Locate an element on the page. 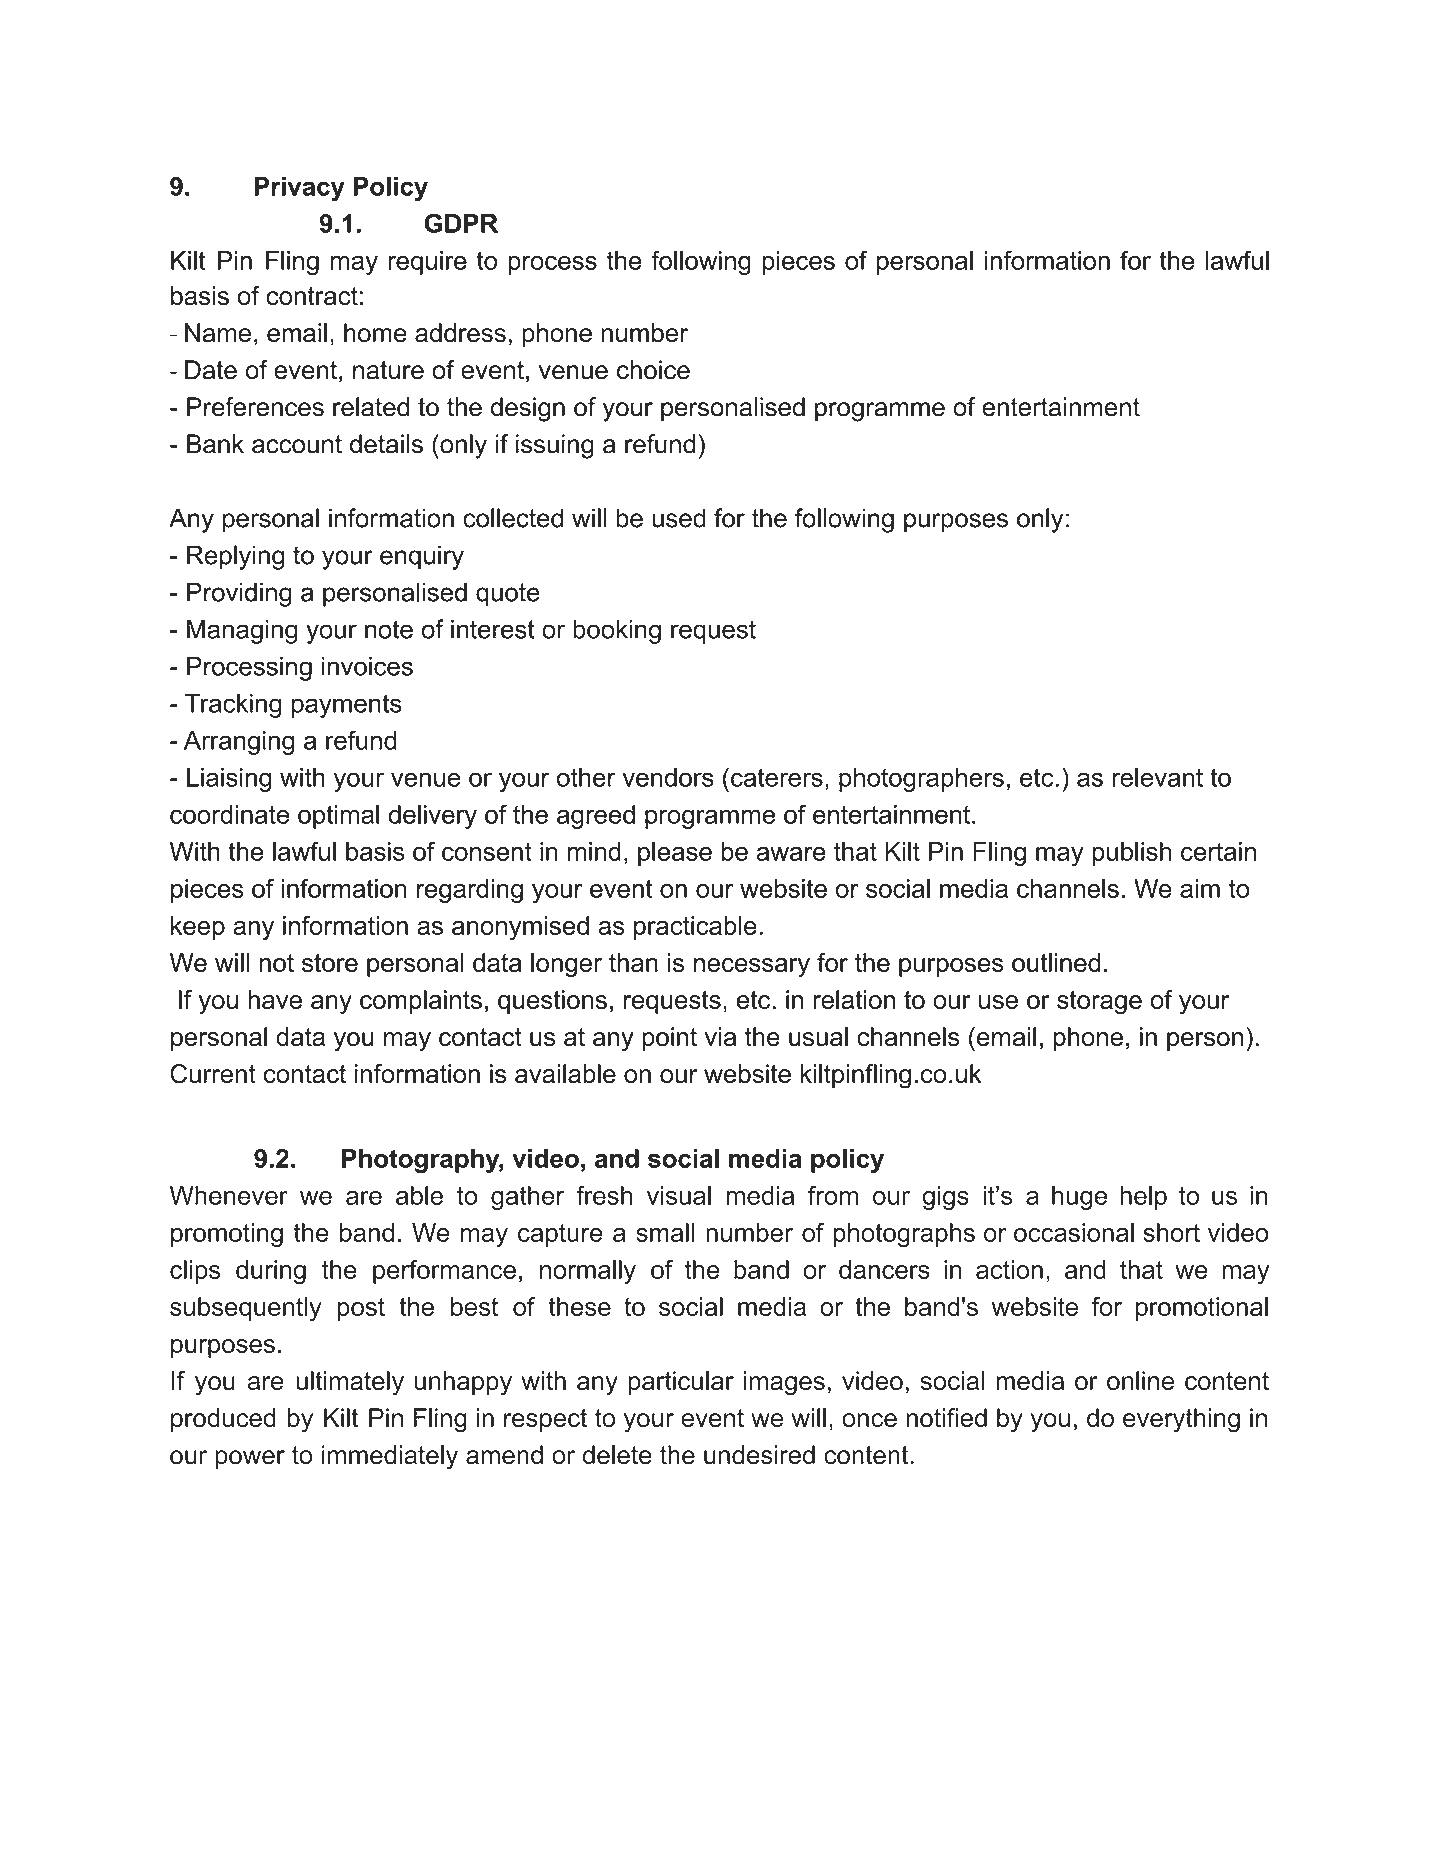 The width and height of the image is (1440, 1863). online is located at coordinates (1140, 1380).
